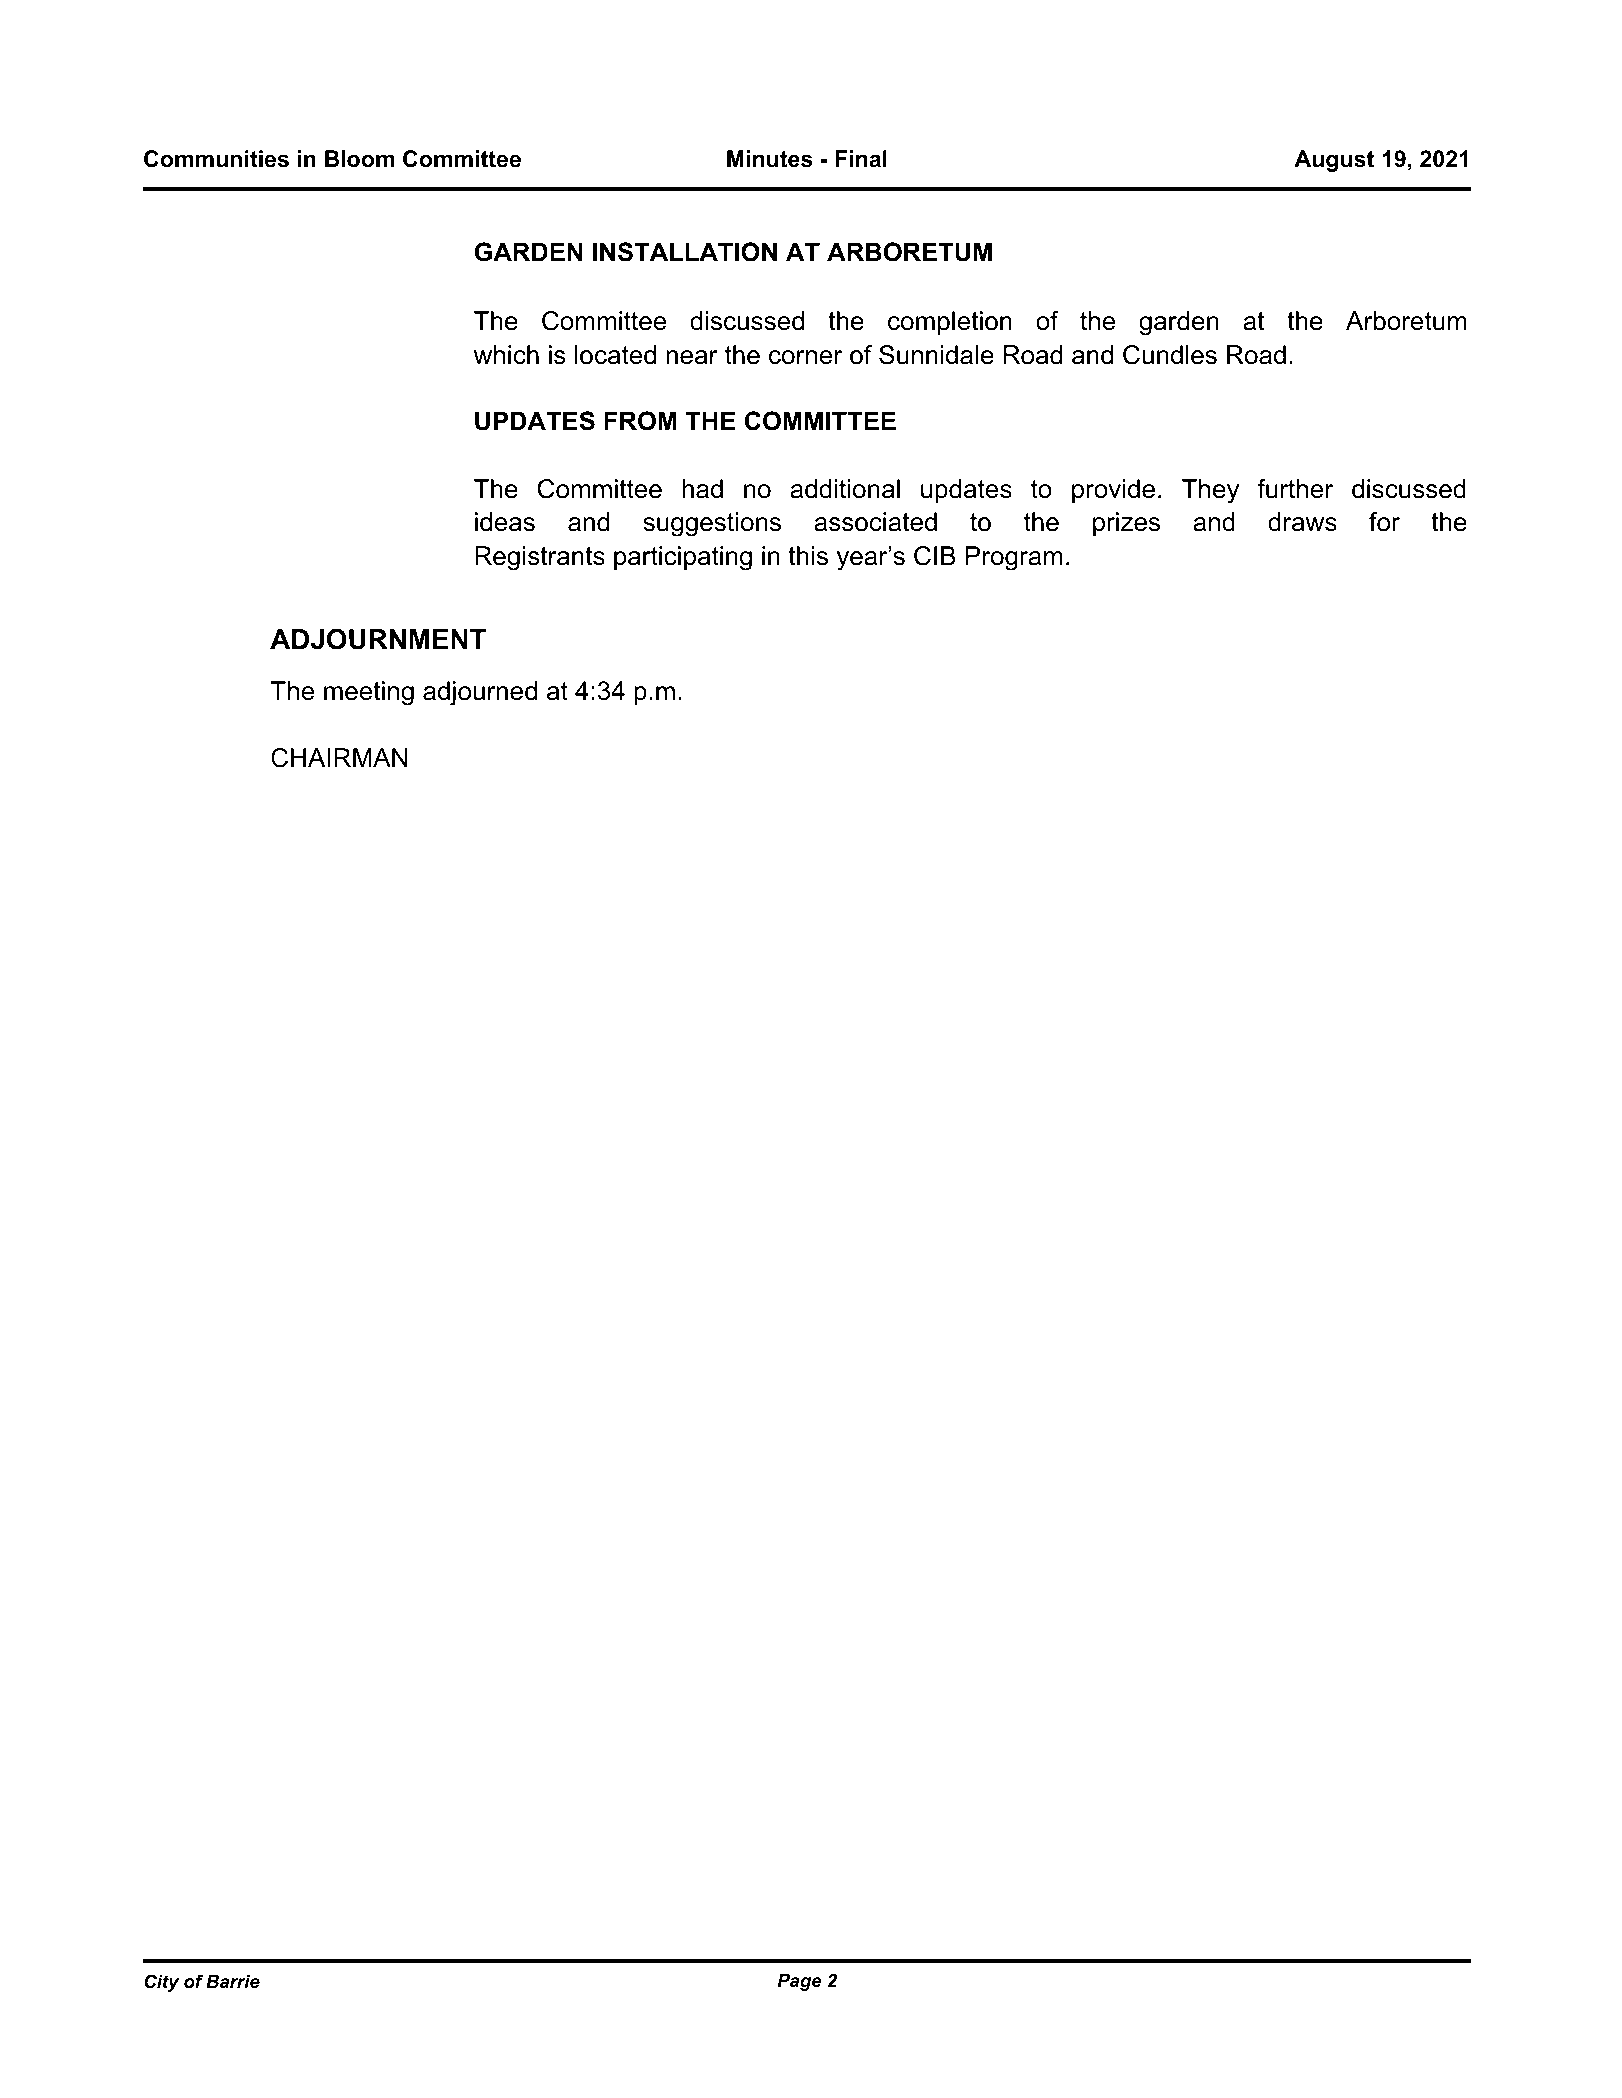 The width and height of the document is (1622, 2098). What do you see at coordinates (233, 1981) in the document?
I see `Barrie` at bounding box center [233, 1981].
